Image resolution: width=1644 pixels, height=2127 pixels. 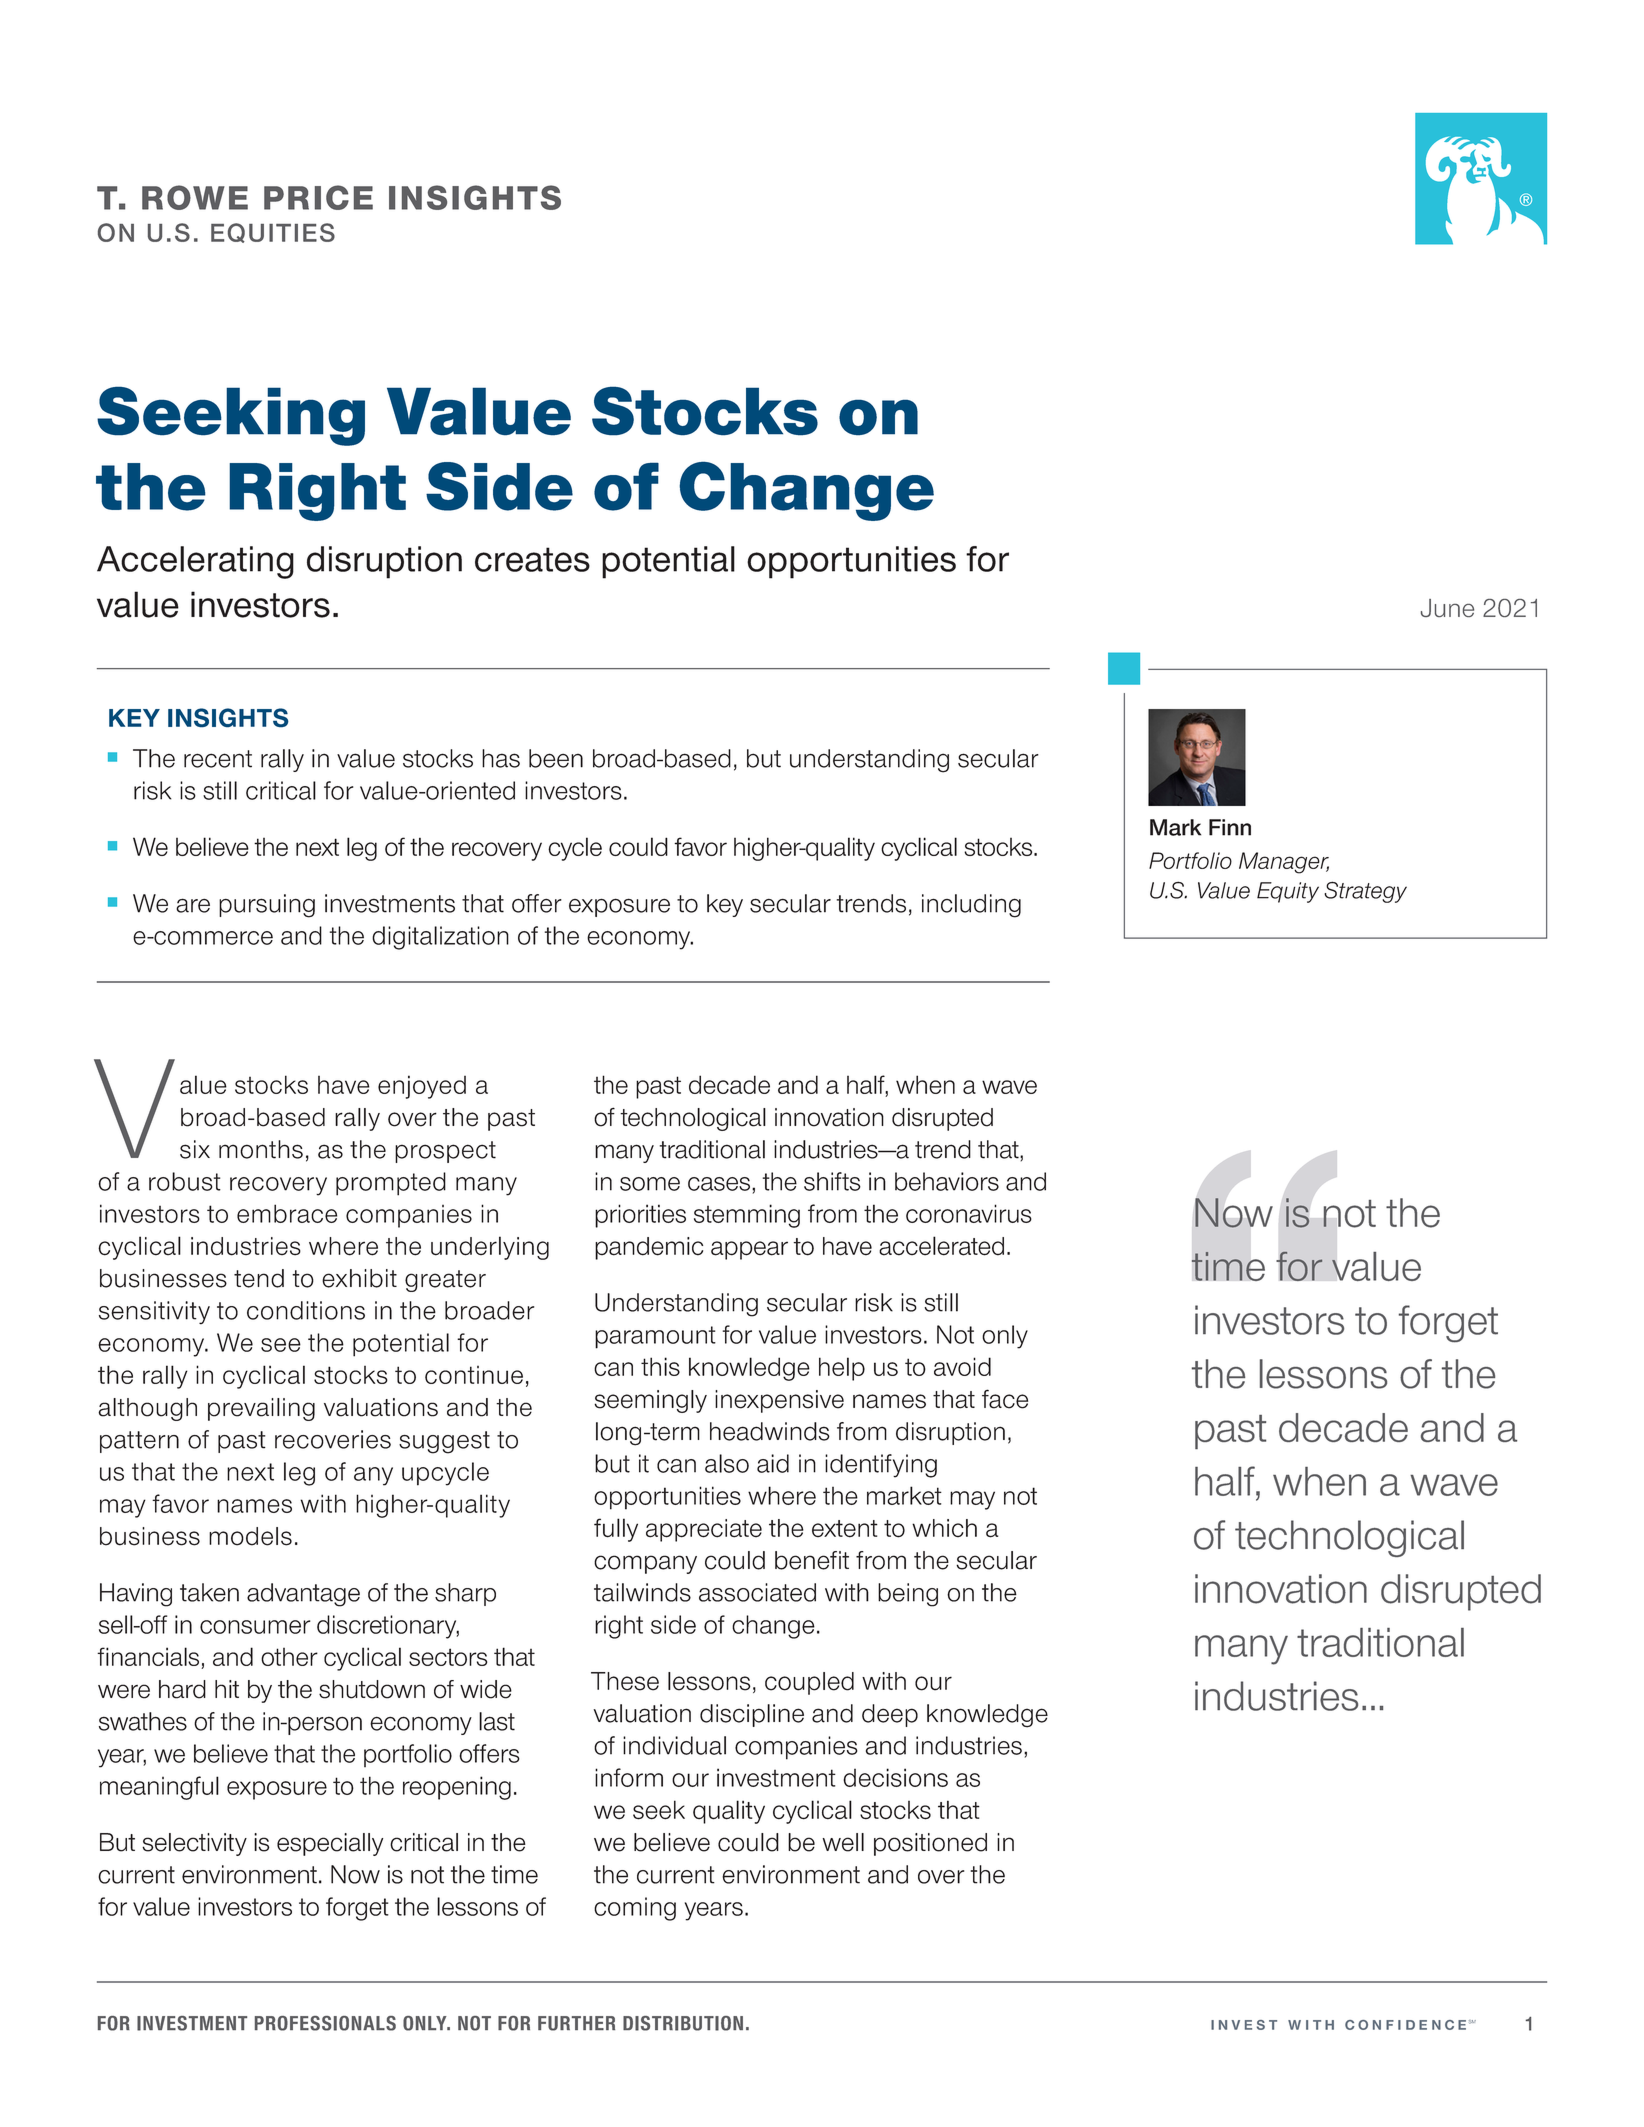 What do you see at coordinates (318, 197) in the document?
I see `PRICE` at bounding box center [318, 197].
